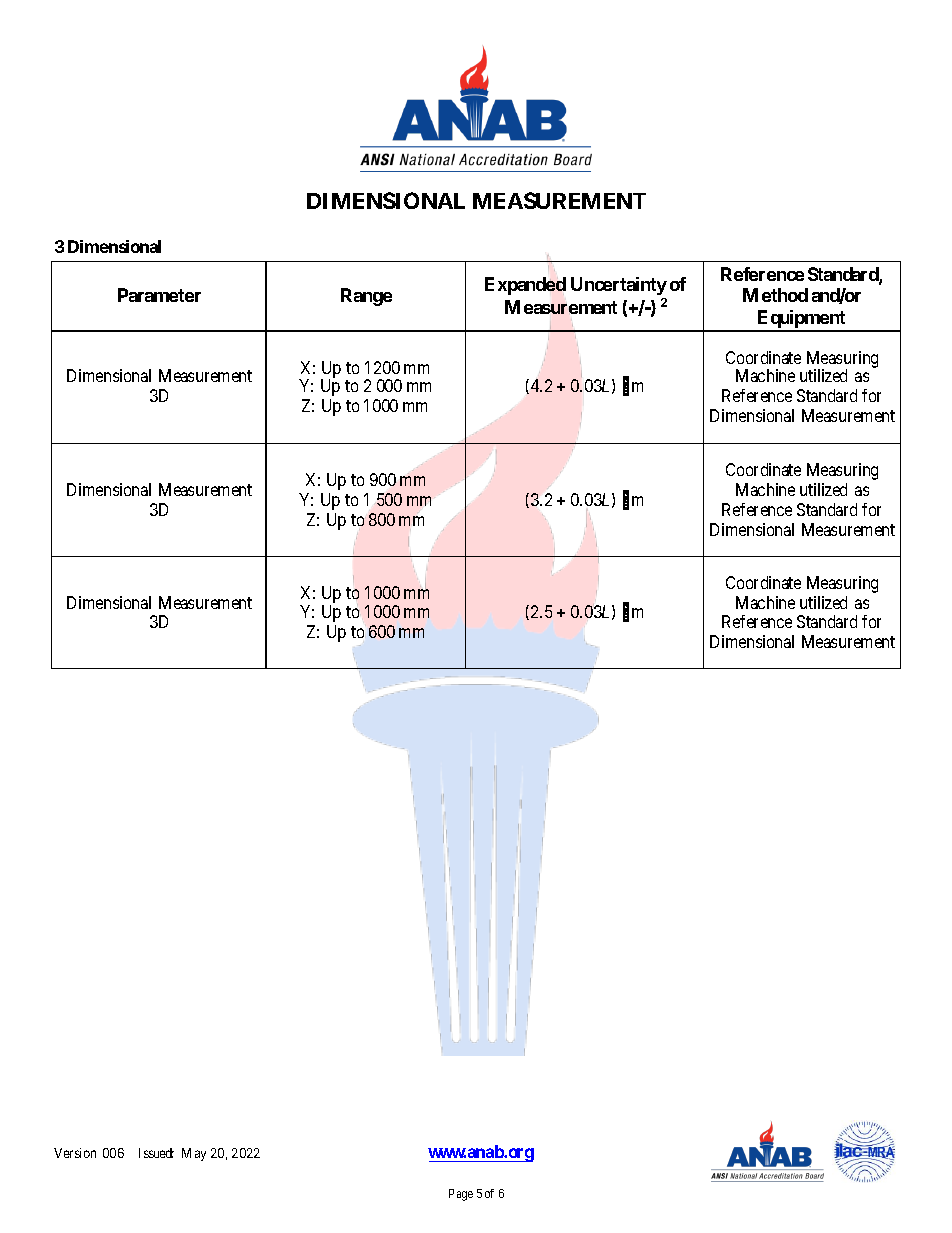 The width and height of the page is (952, 1233). Describe the element at coordinates (159, 295) in the page. I see `Parameter` at that location.
